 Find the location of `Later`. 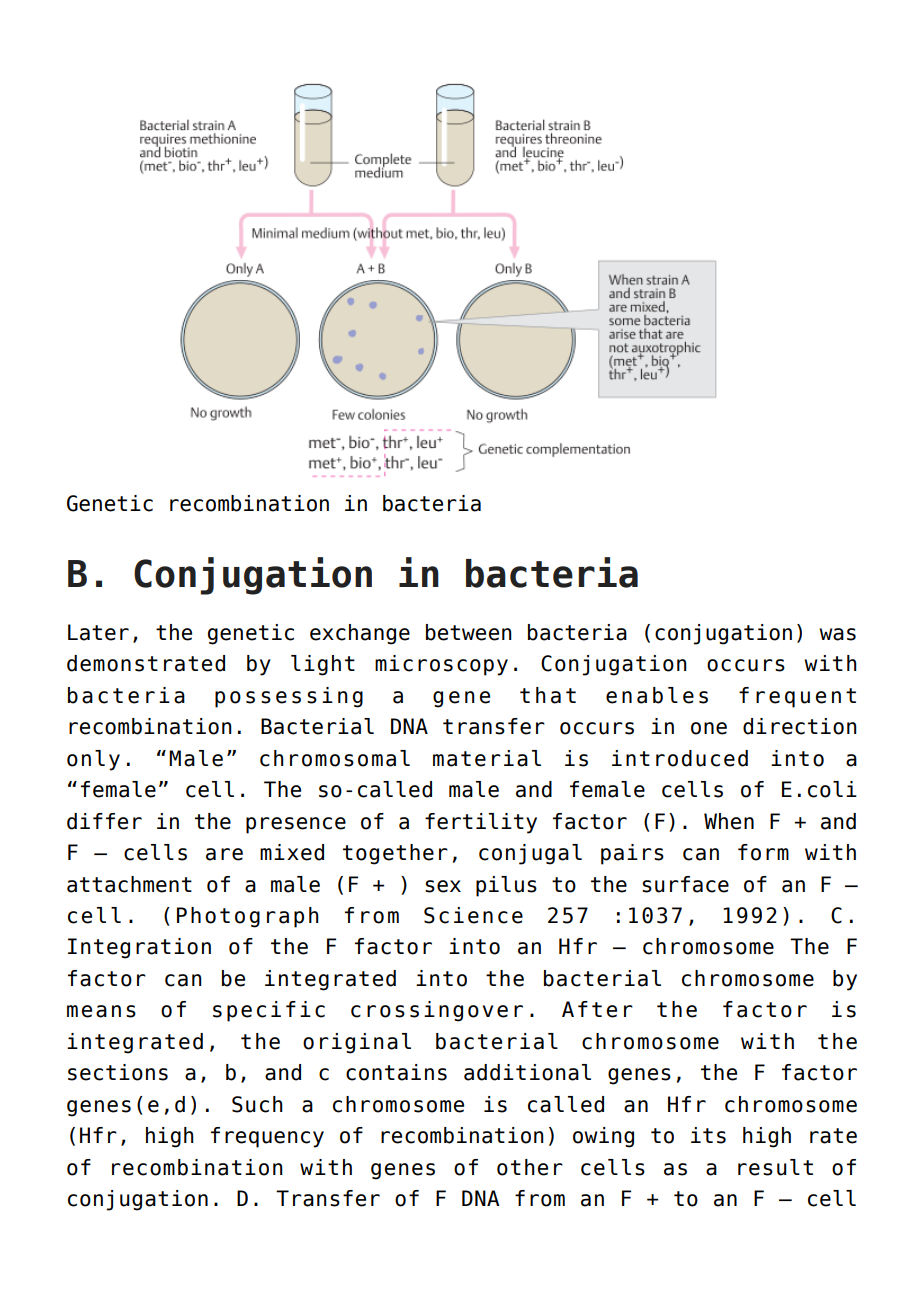

Later is located at coordinates (98, 632).
